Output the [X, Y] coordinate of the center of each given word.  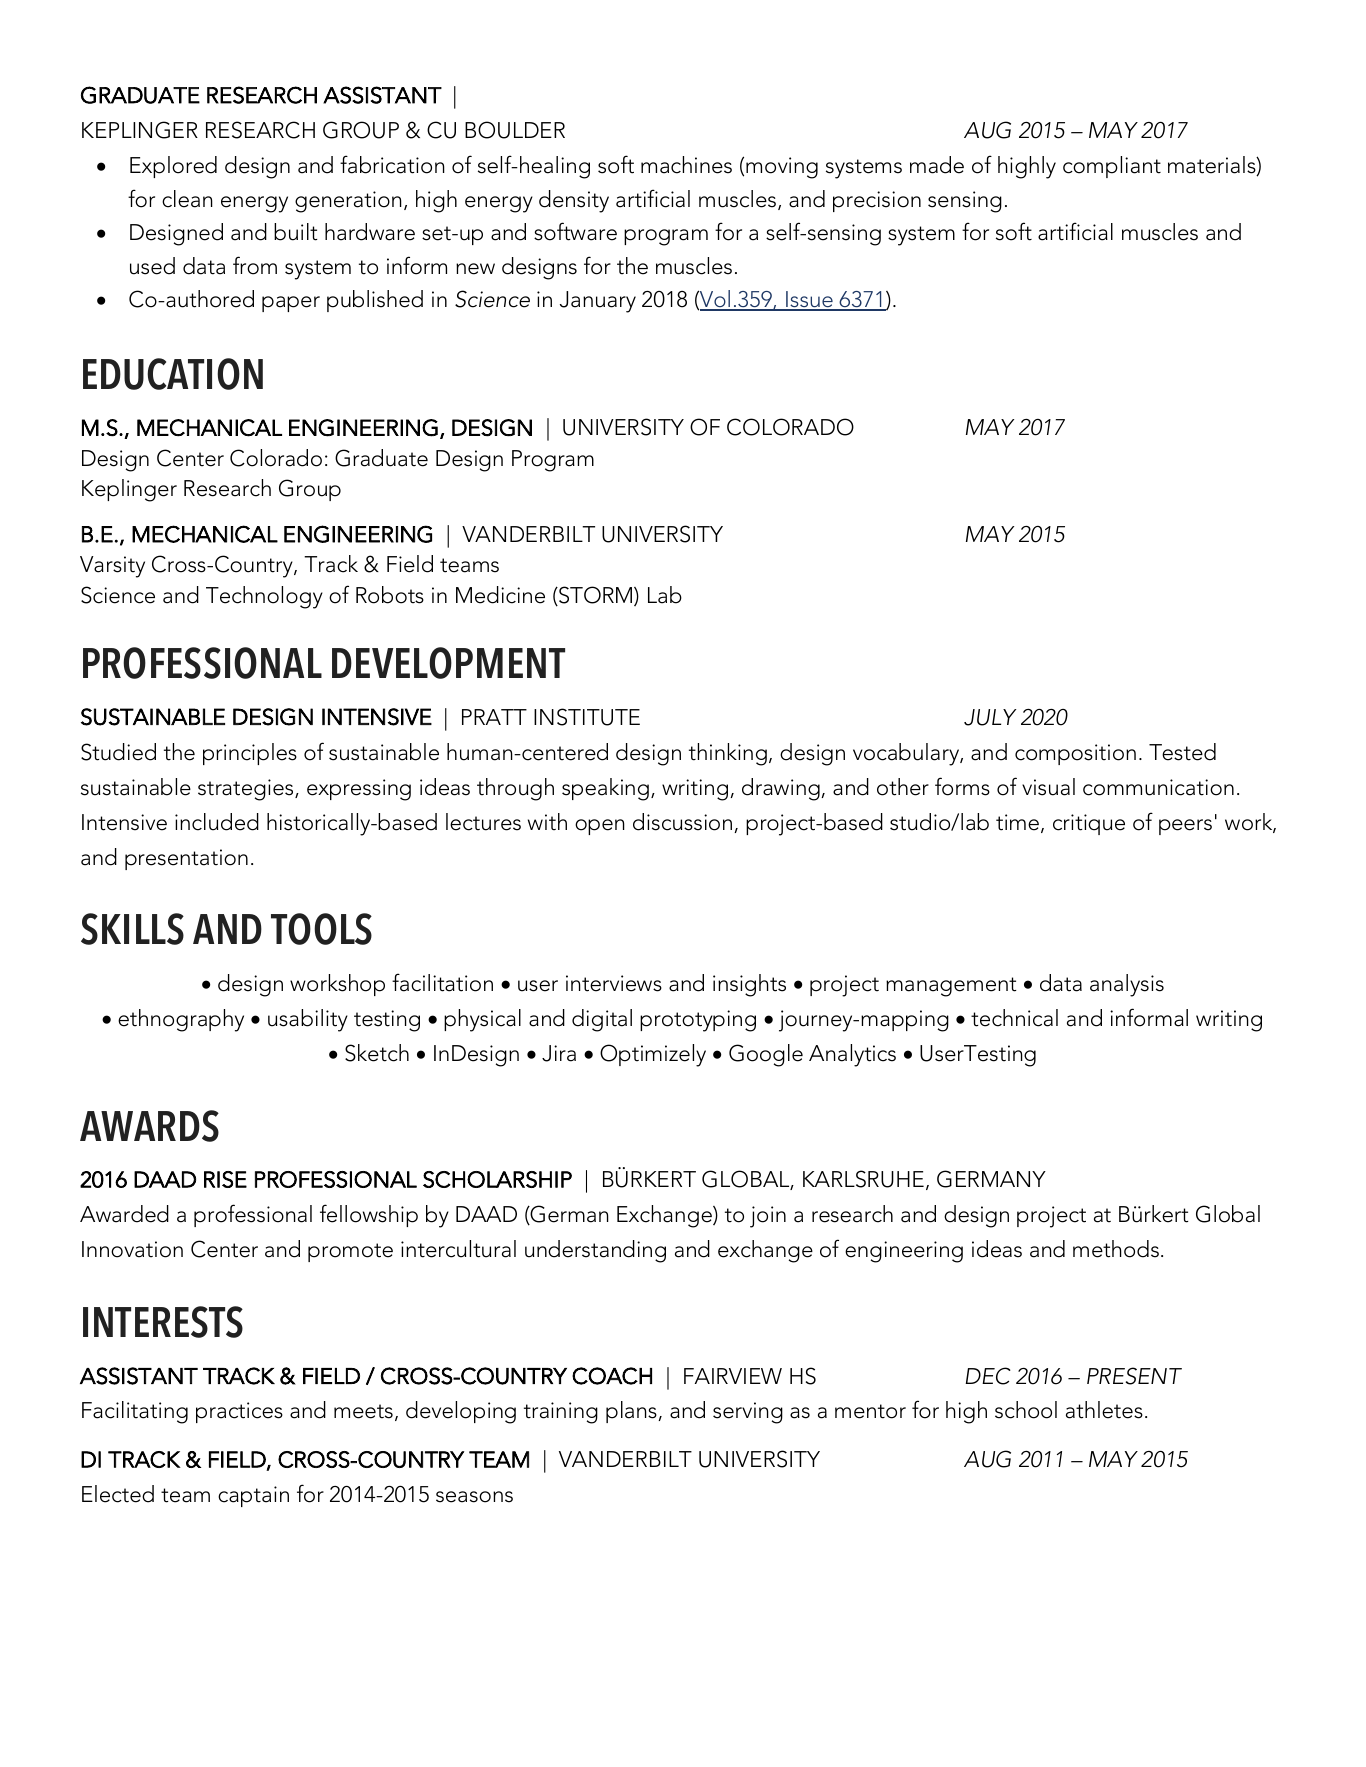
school [1026, 1410]
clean [187, 199]
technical [1014, 1018]
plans [632, 1412]
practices [239, 1412]
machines [686, 165]
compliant [1112, 167]
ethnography [181, 1020]
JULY [990, 717]
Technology [264, 597]
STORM [596, 596]
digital [602, 1020]
